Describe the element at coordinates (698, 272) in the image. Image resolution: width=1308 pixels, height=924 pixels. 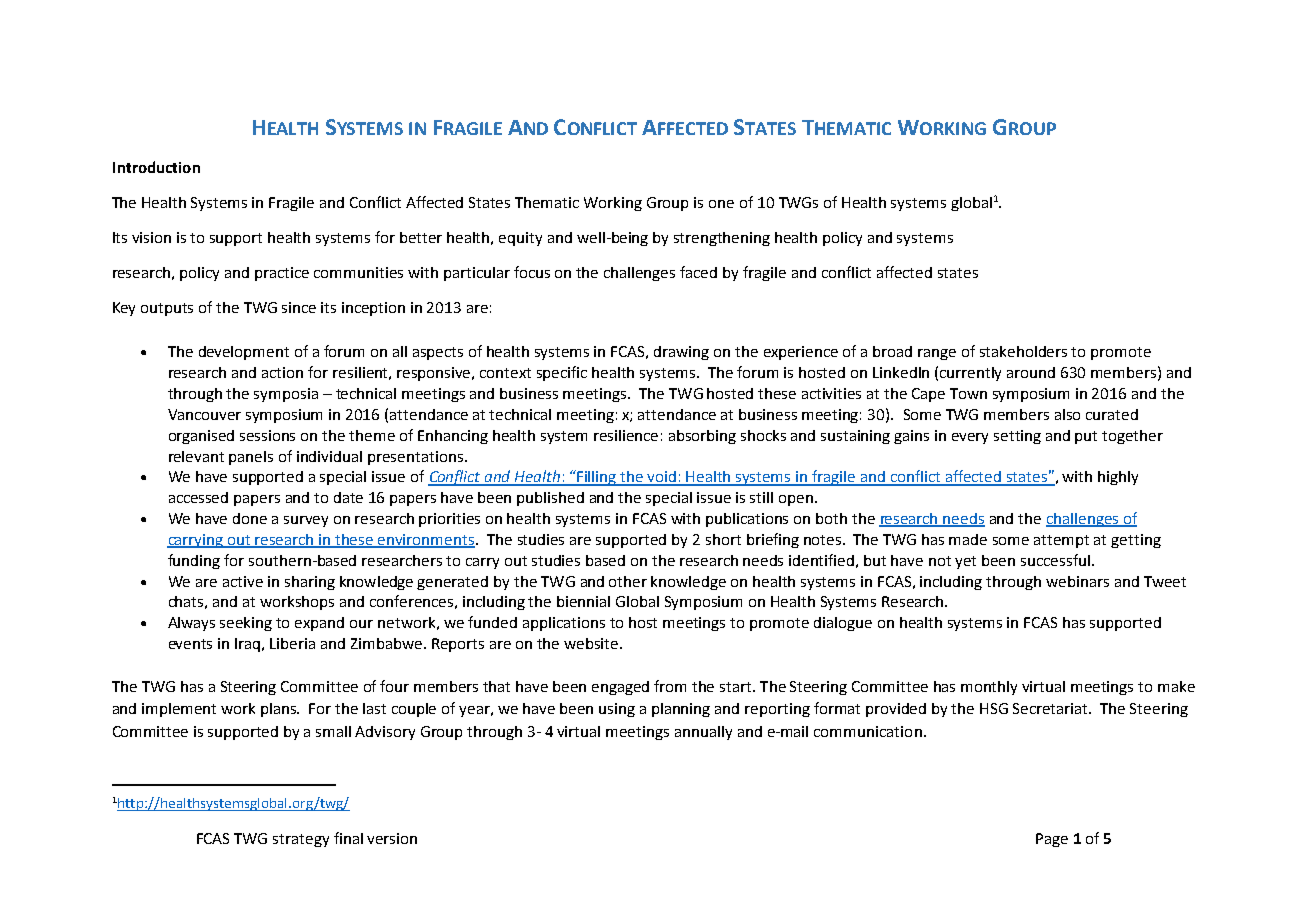
I see `faced` at that location.
